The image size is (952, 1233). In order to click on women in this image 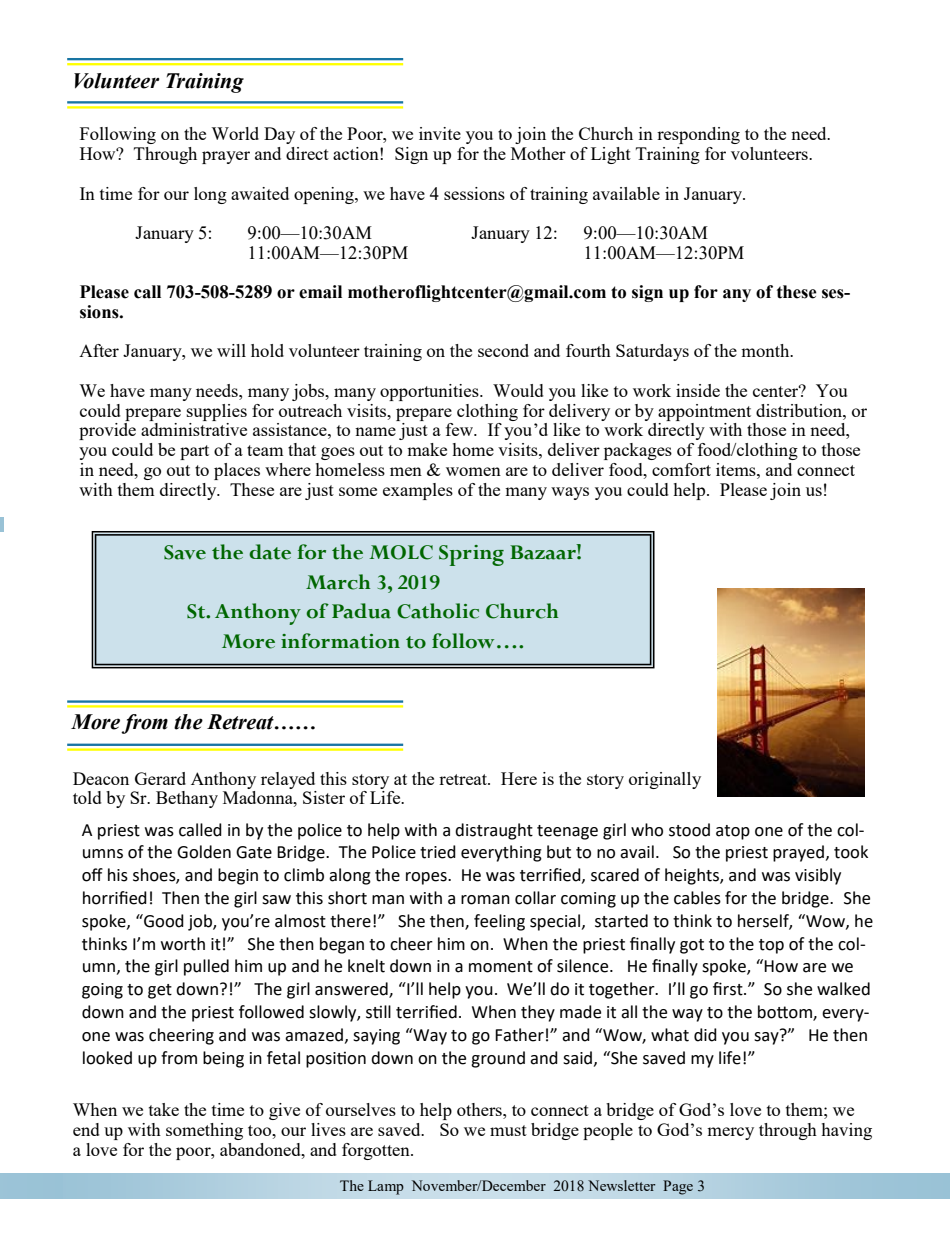, I will do `click(473, 471)`.
